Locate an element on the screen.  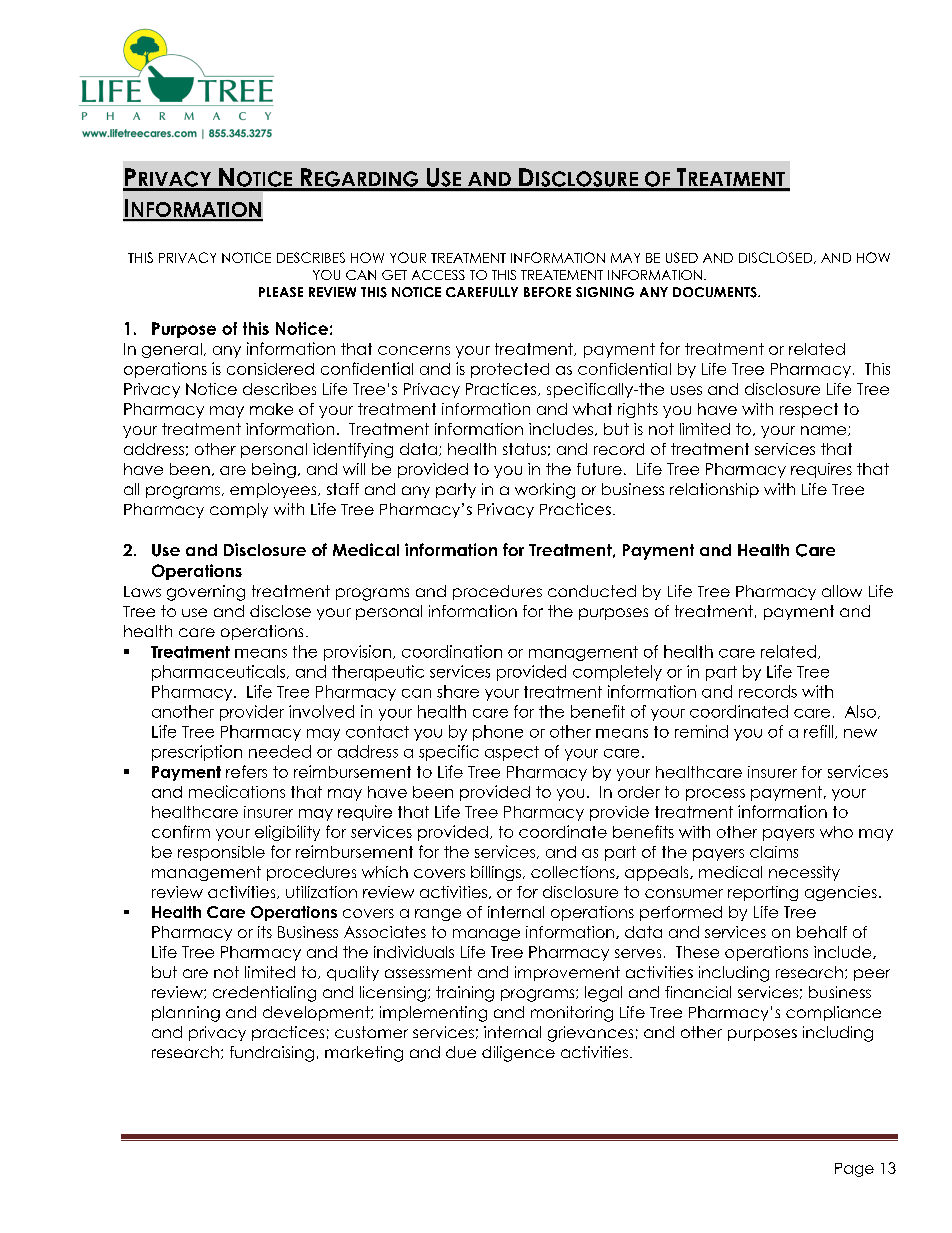
phone is located at coordinates (498, 733).
